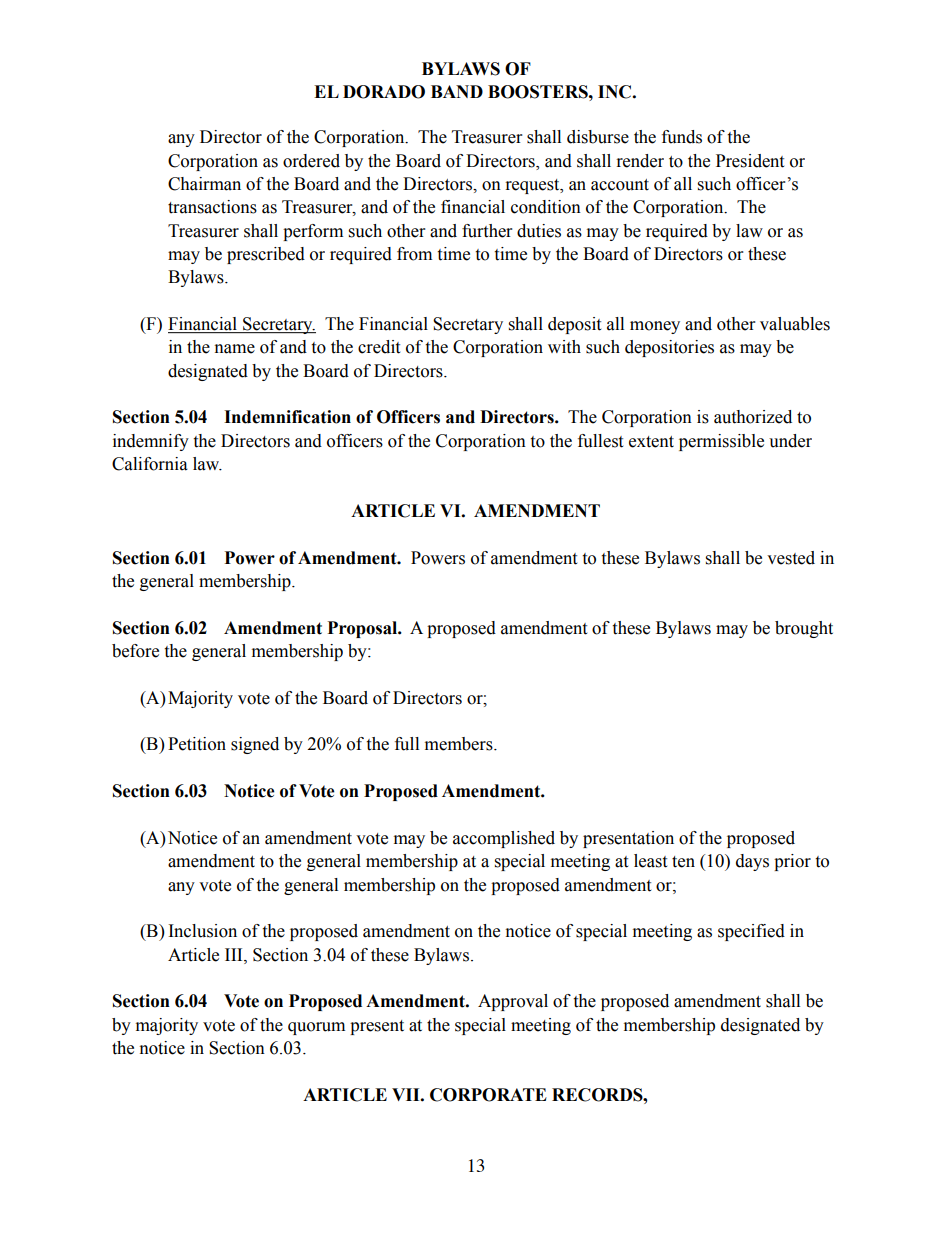 This document has height=1233, width=952. What do you see at coordinates (791, 558) in the document?
I see `vested` at bounding box center [791, 558].
